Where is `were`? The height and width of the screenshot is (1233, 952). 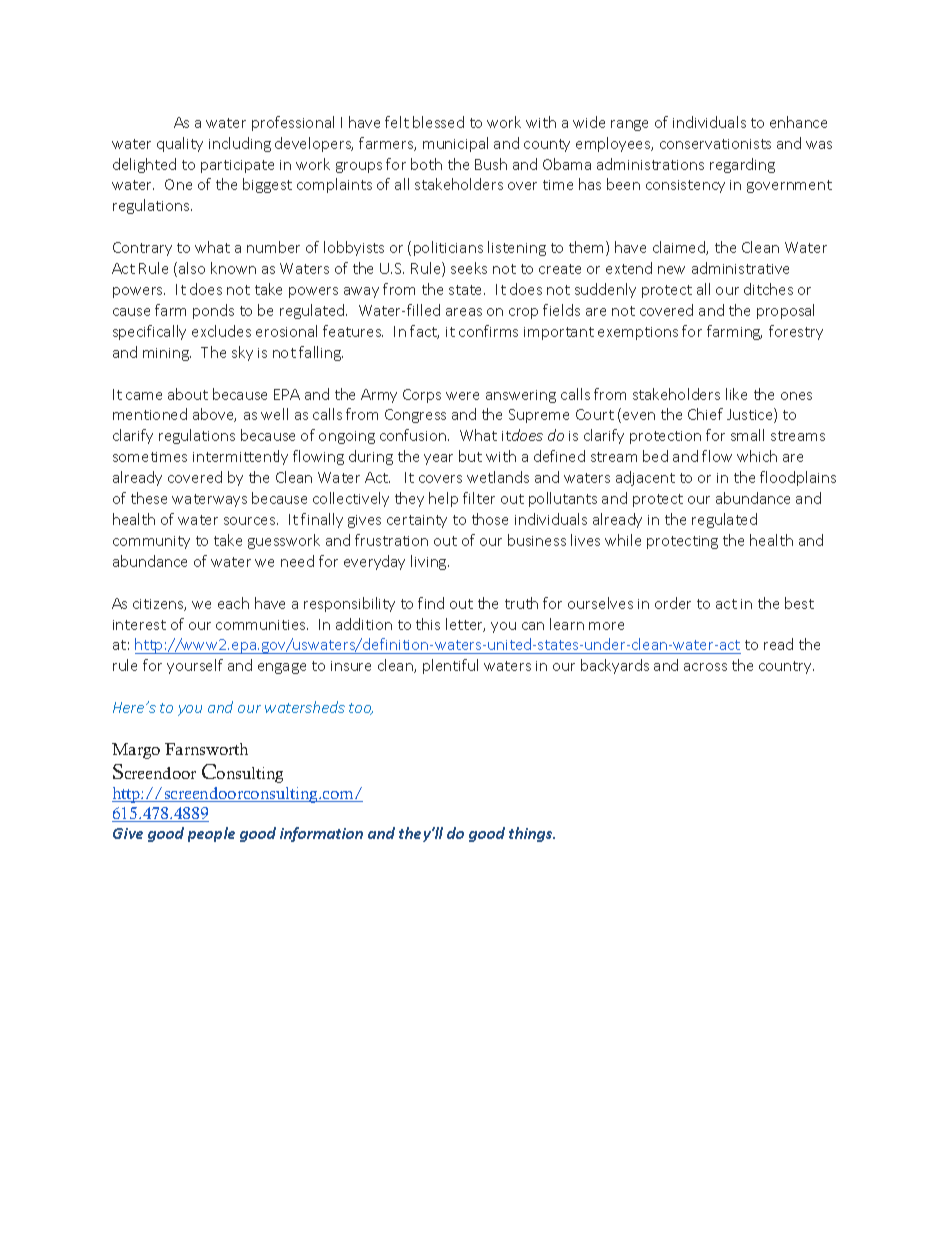
were is located at coordinates (462, 396).
